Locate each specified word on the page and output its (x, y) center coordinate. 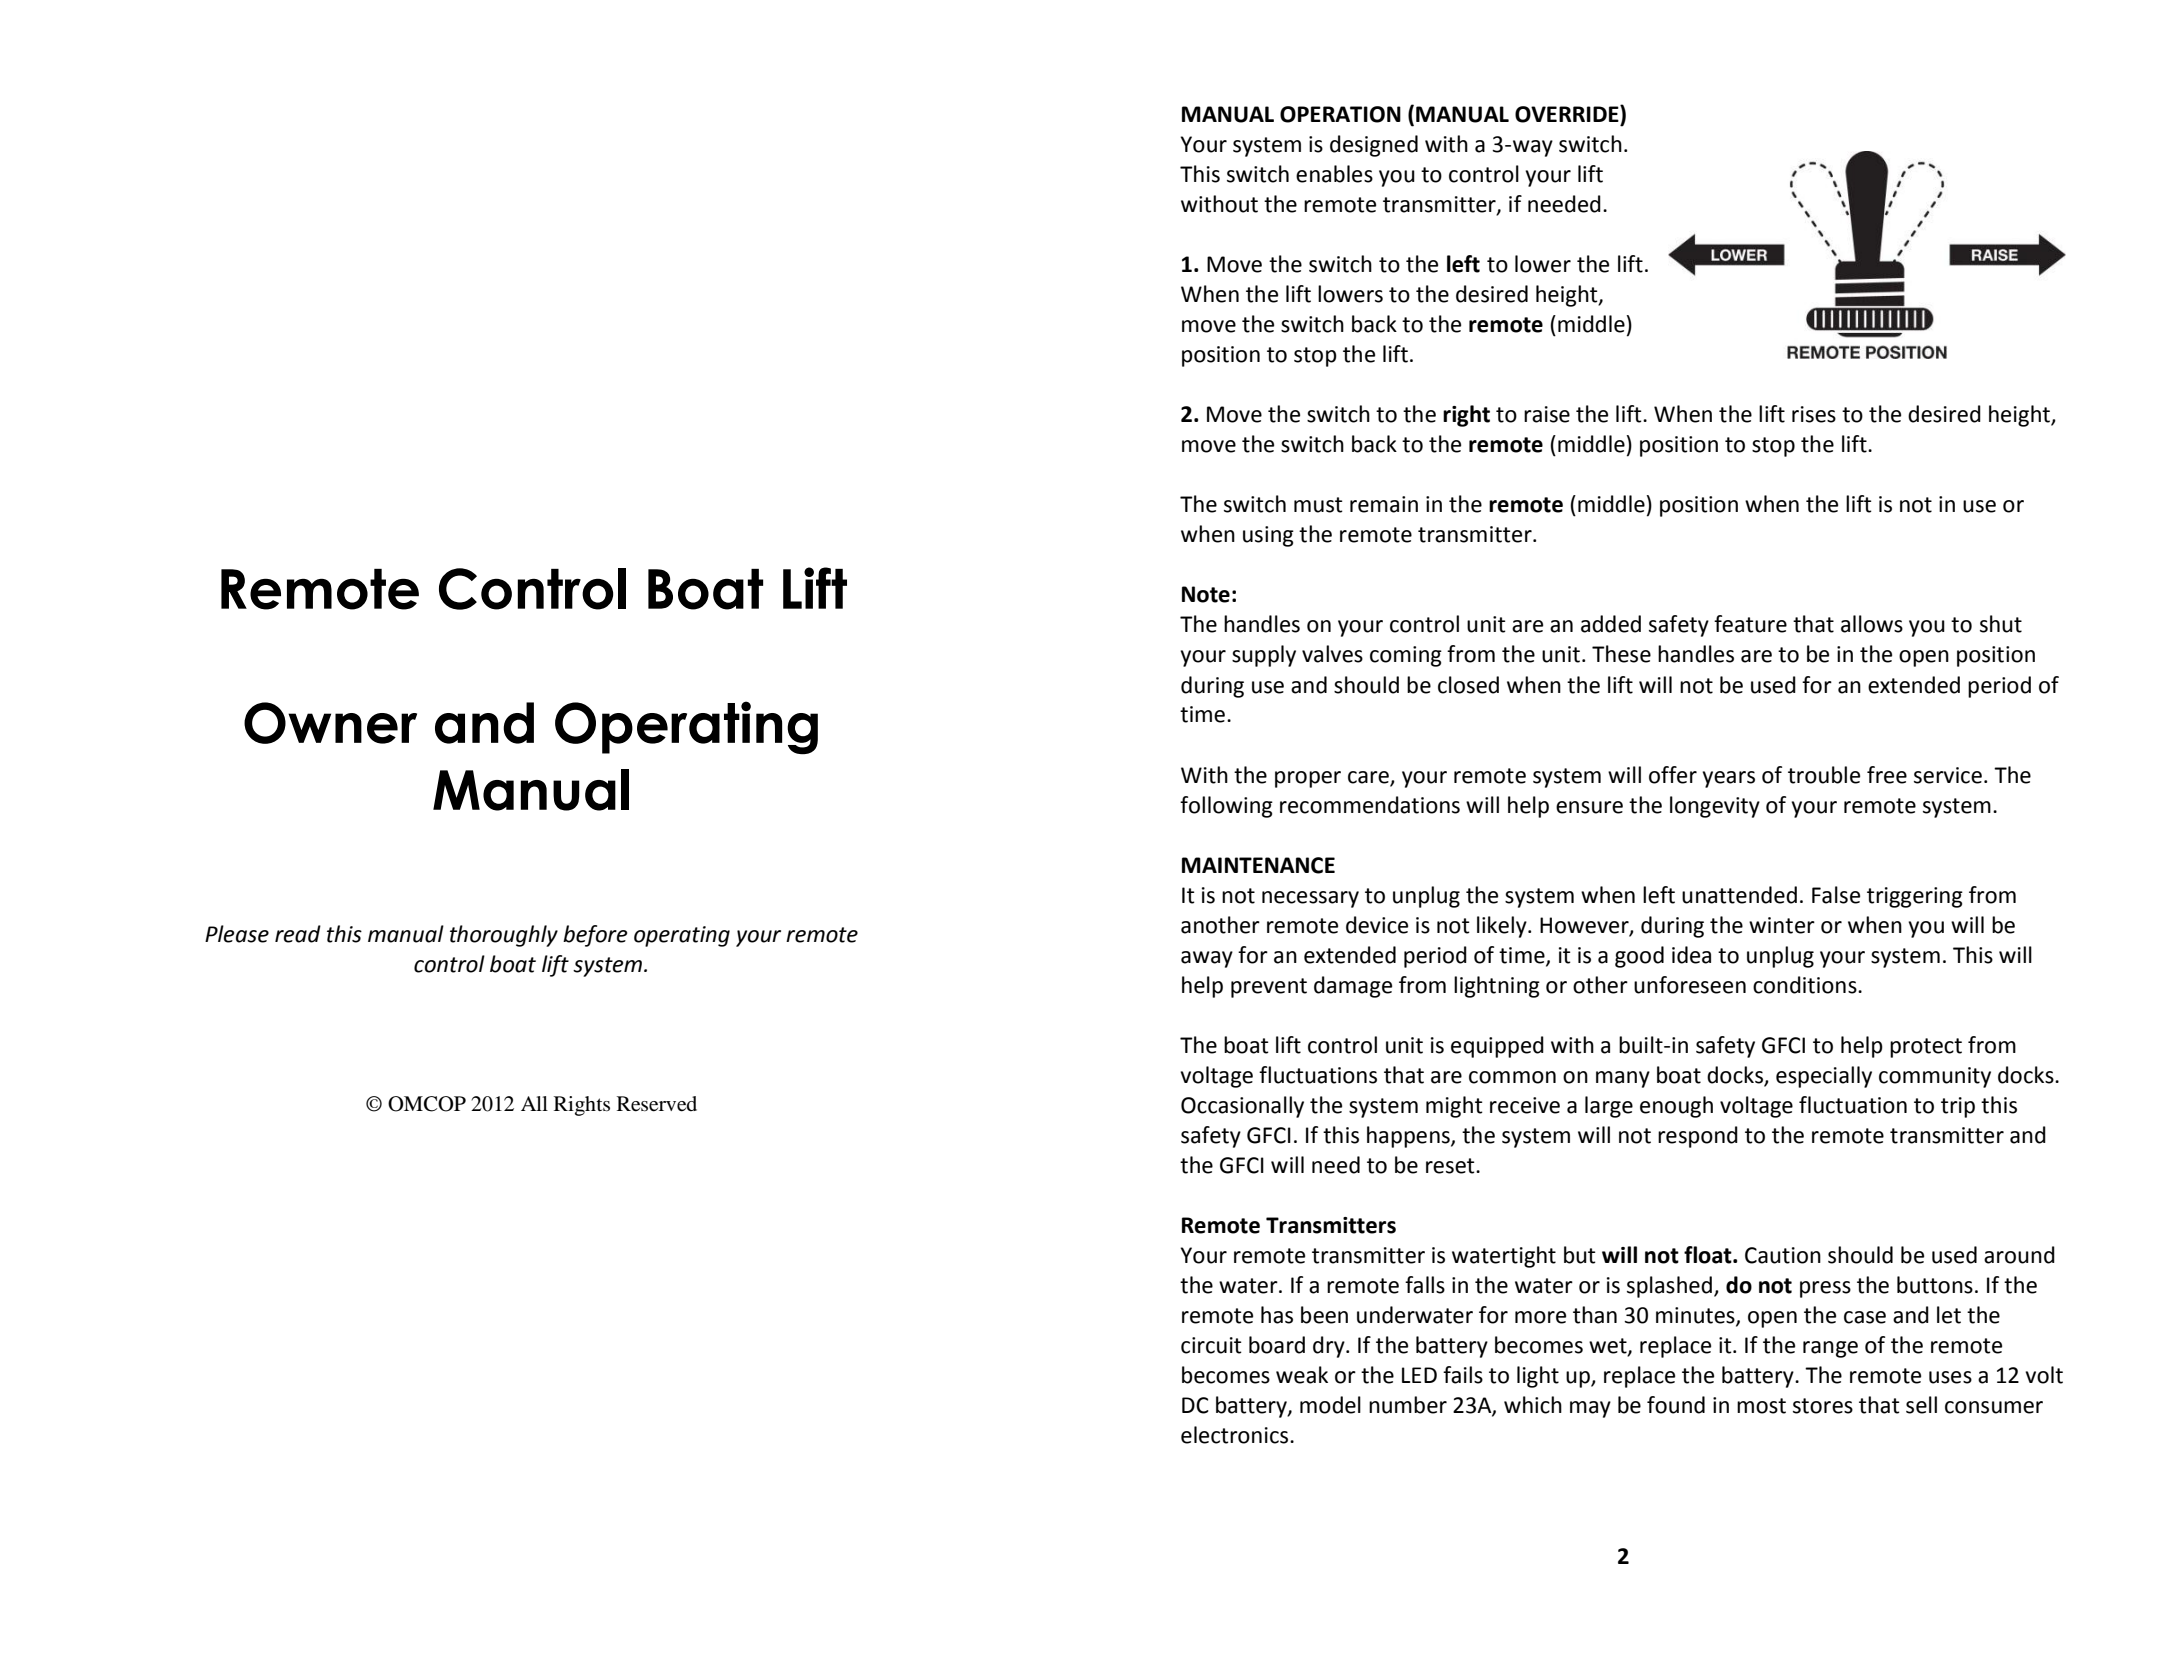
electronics (1236, 1435)
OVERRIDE (1568, 114)
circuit (1211, 1345)
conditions (1806, 985)
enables (1334, 174)
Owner (330, 723)
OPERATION (1340, 114)
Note (1206, 594)
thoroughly (504, 936)
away (1207, 959)
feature (1750, 624)
